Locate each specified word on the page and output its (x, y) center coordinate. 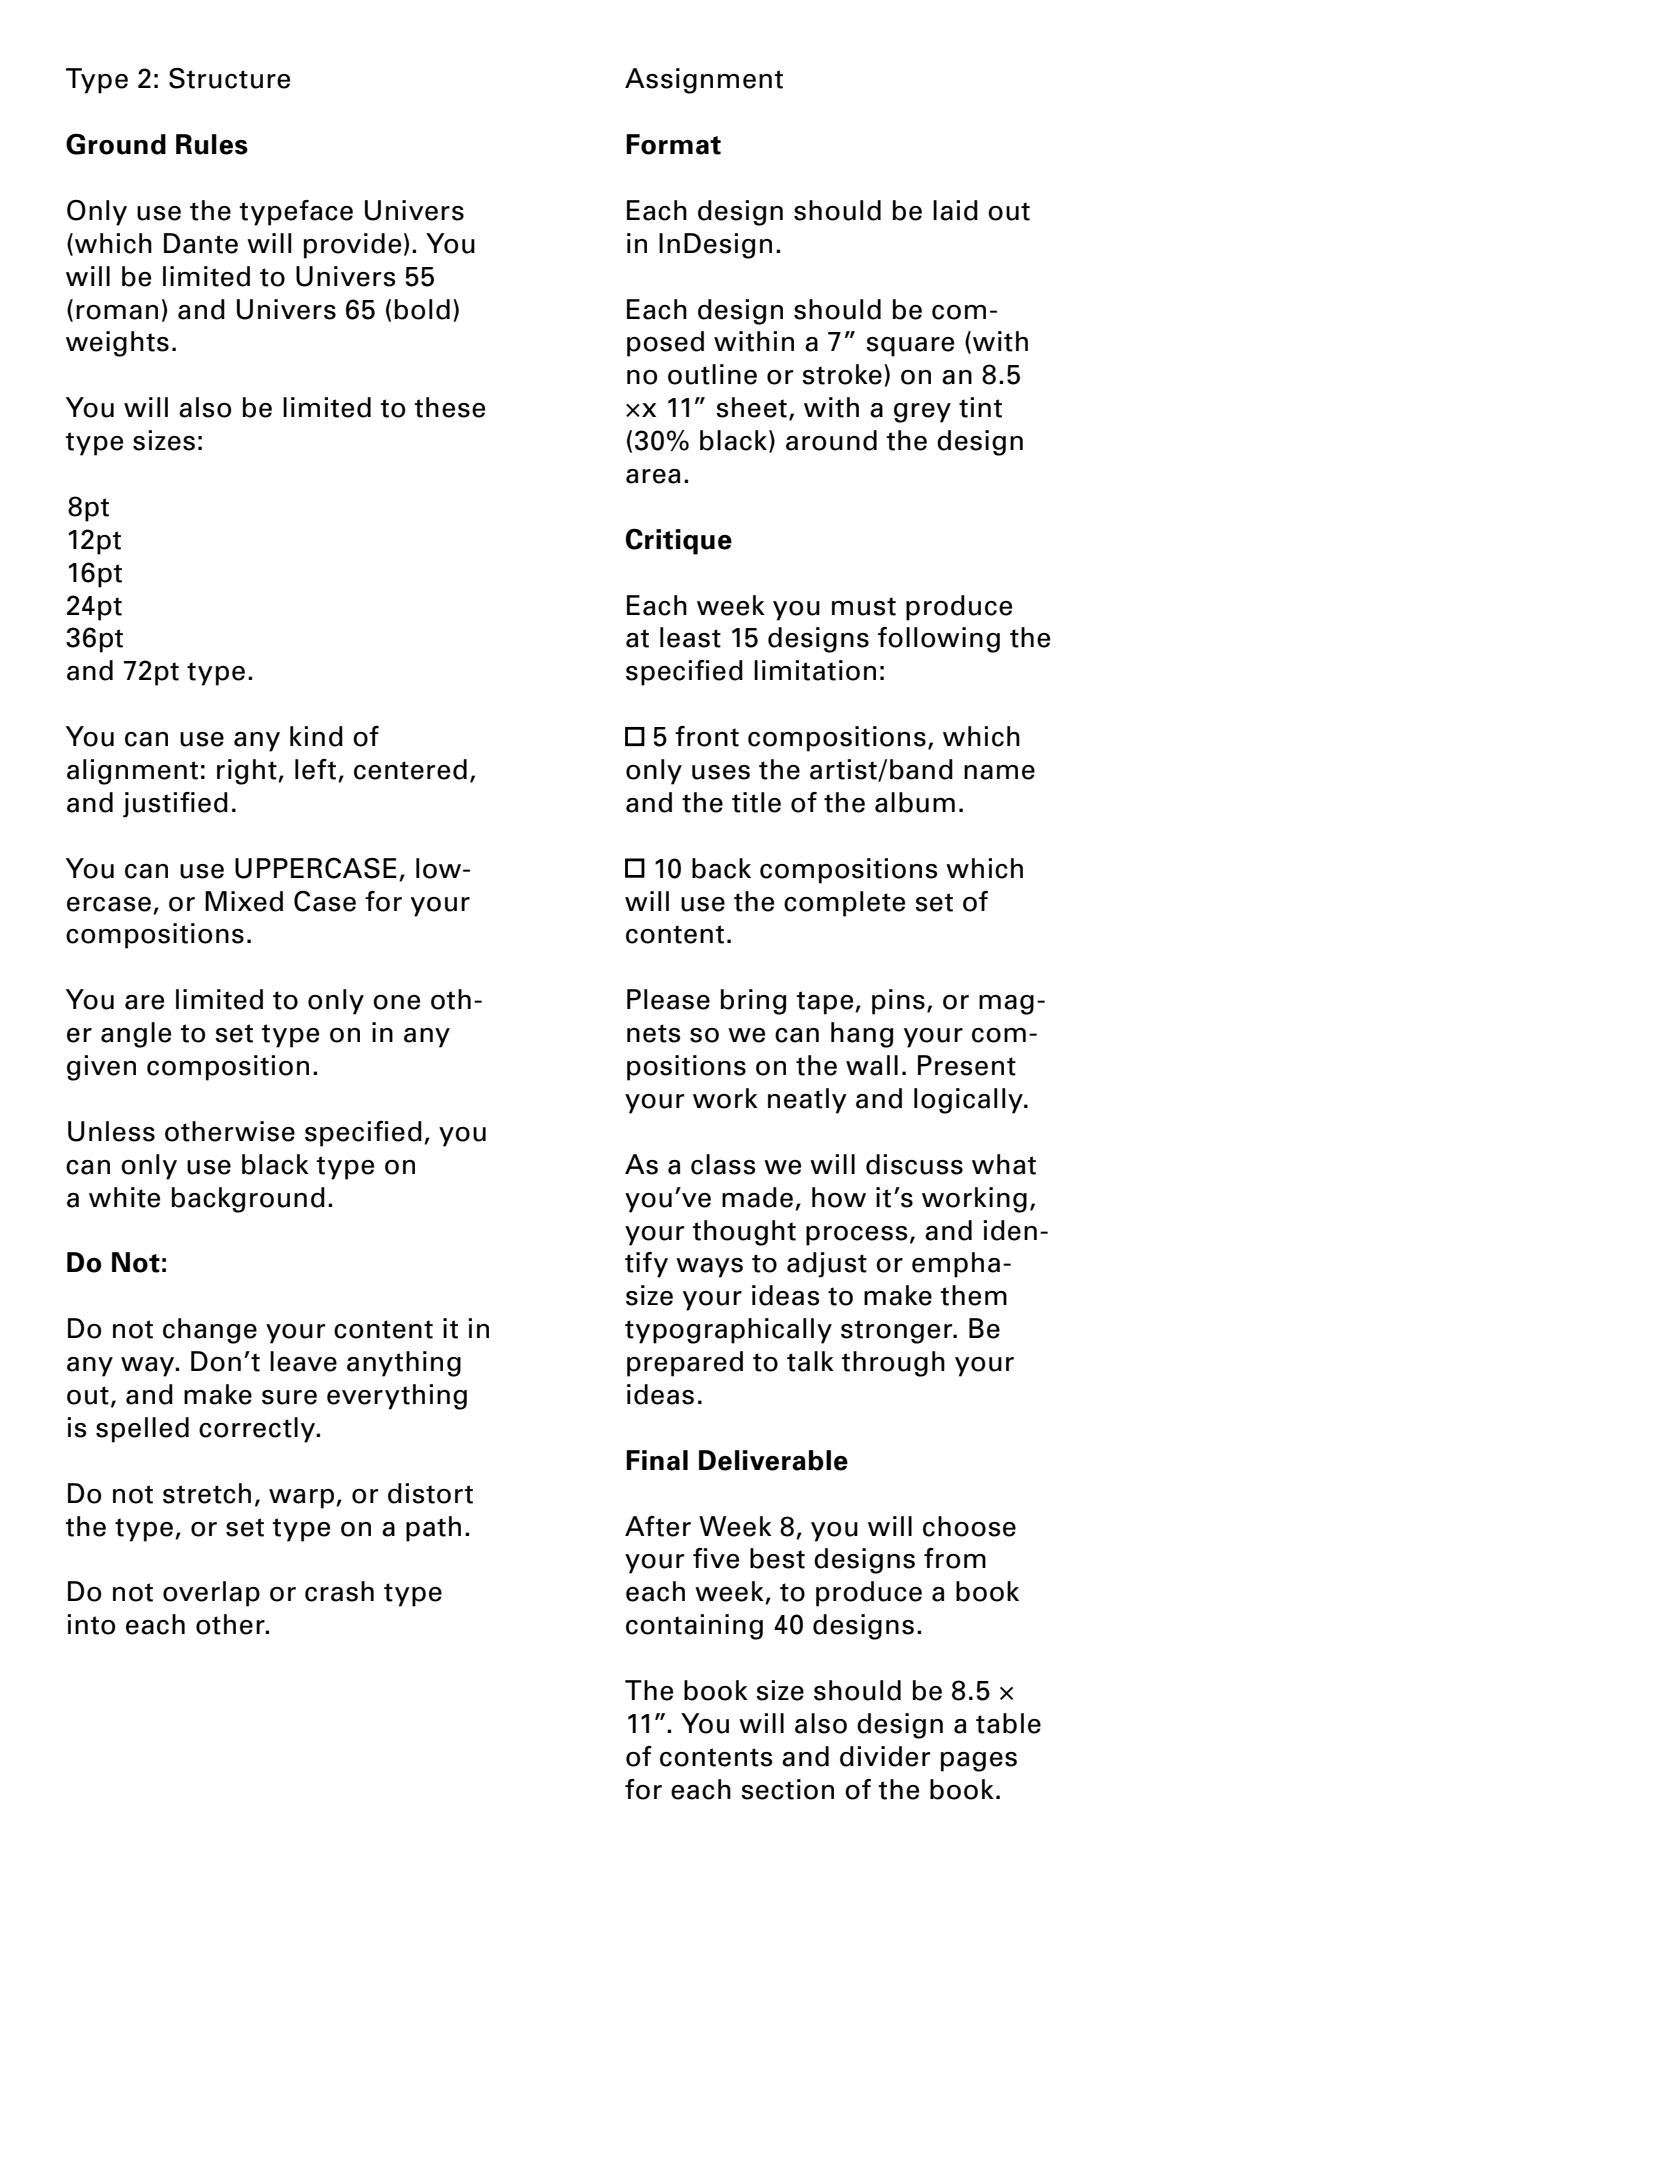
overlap (211, 1594)
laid (955, 210)
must (864, 606)
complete (844, 904)
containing (694, 1627)
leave (303, 1361)
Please (668, 999)
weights (117, 344)
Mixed (244, 901)
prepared (685, 1364)
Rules (212, 144)
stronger (898, 1332)
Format (673, 144)
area (653, 476)
